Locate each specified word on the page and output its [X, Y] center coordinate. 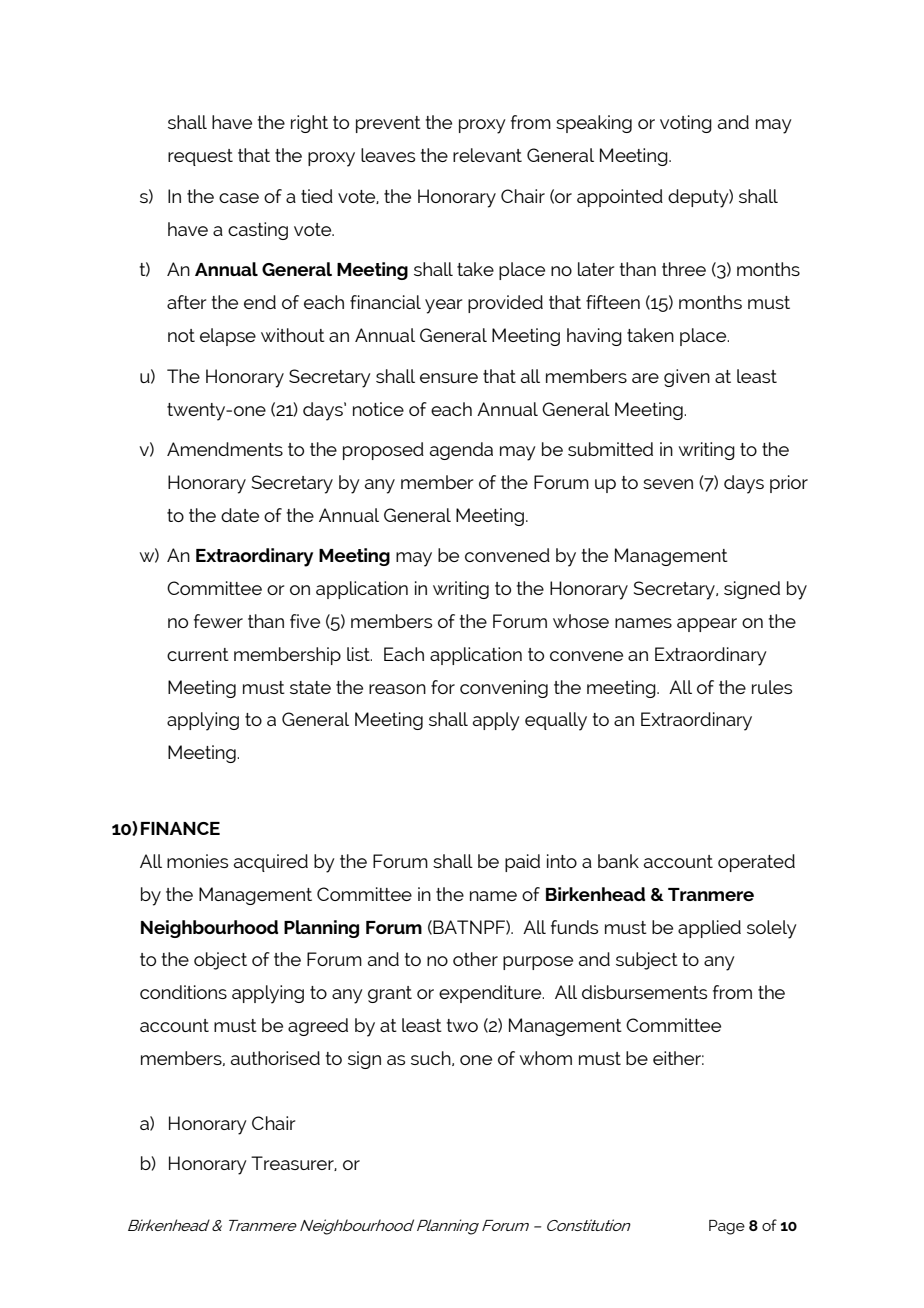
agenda [461, 451]
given [687, 378]
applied [709, 929]
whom [546, 1058]
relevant [487, 155]
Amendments [225, 449]
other [475, 959]
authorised [275, 1058]
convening [504, 689]
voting [686, 124]
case [239, 198]
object [220, 961]
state [310, 687]
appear [707, 625]
